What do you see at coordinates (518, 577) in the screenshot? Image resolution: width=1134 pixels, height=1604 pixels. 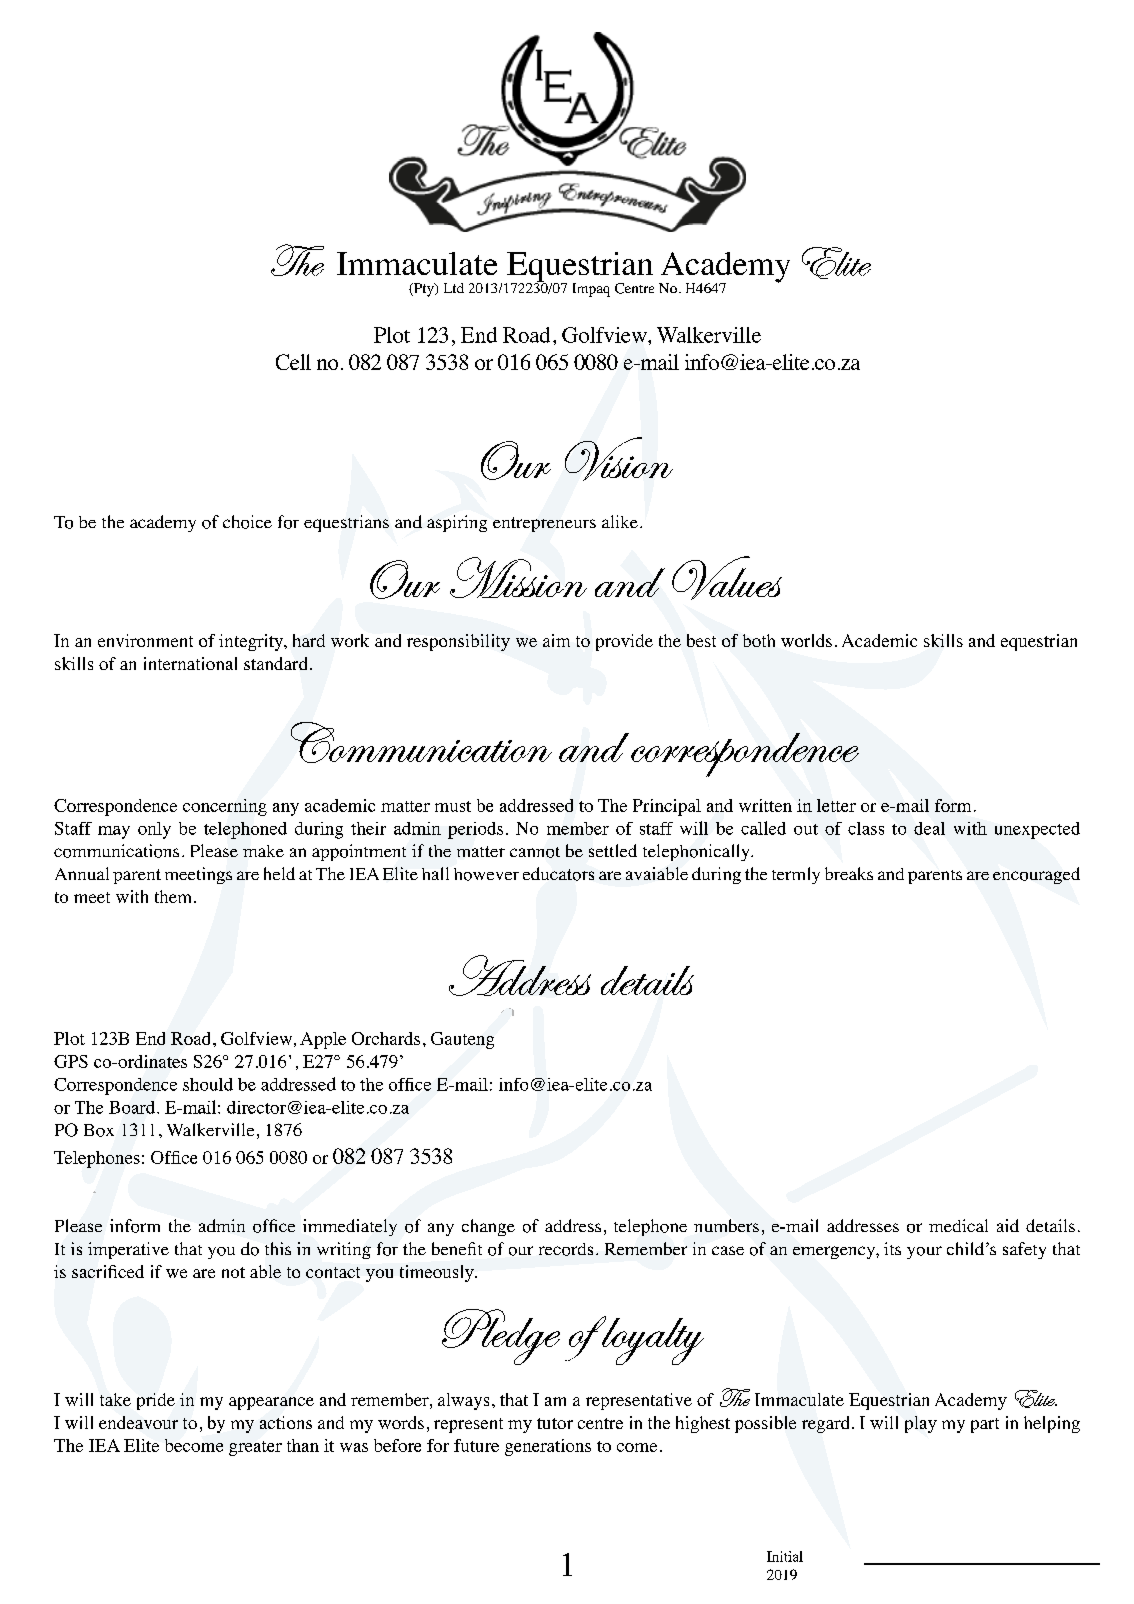 I see `Mission` at bounding box center [518, 577].
